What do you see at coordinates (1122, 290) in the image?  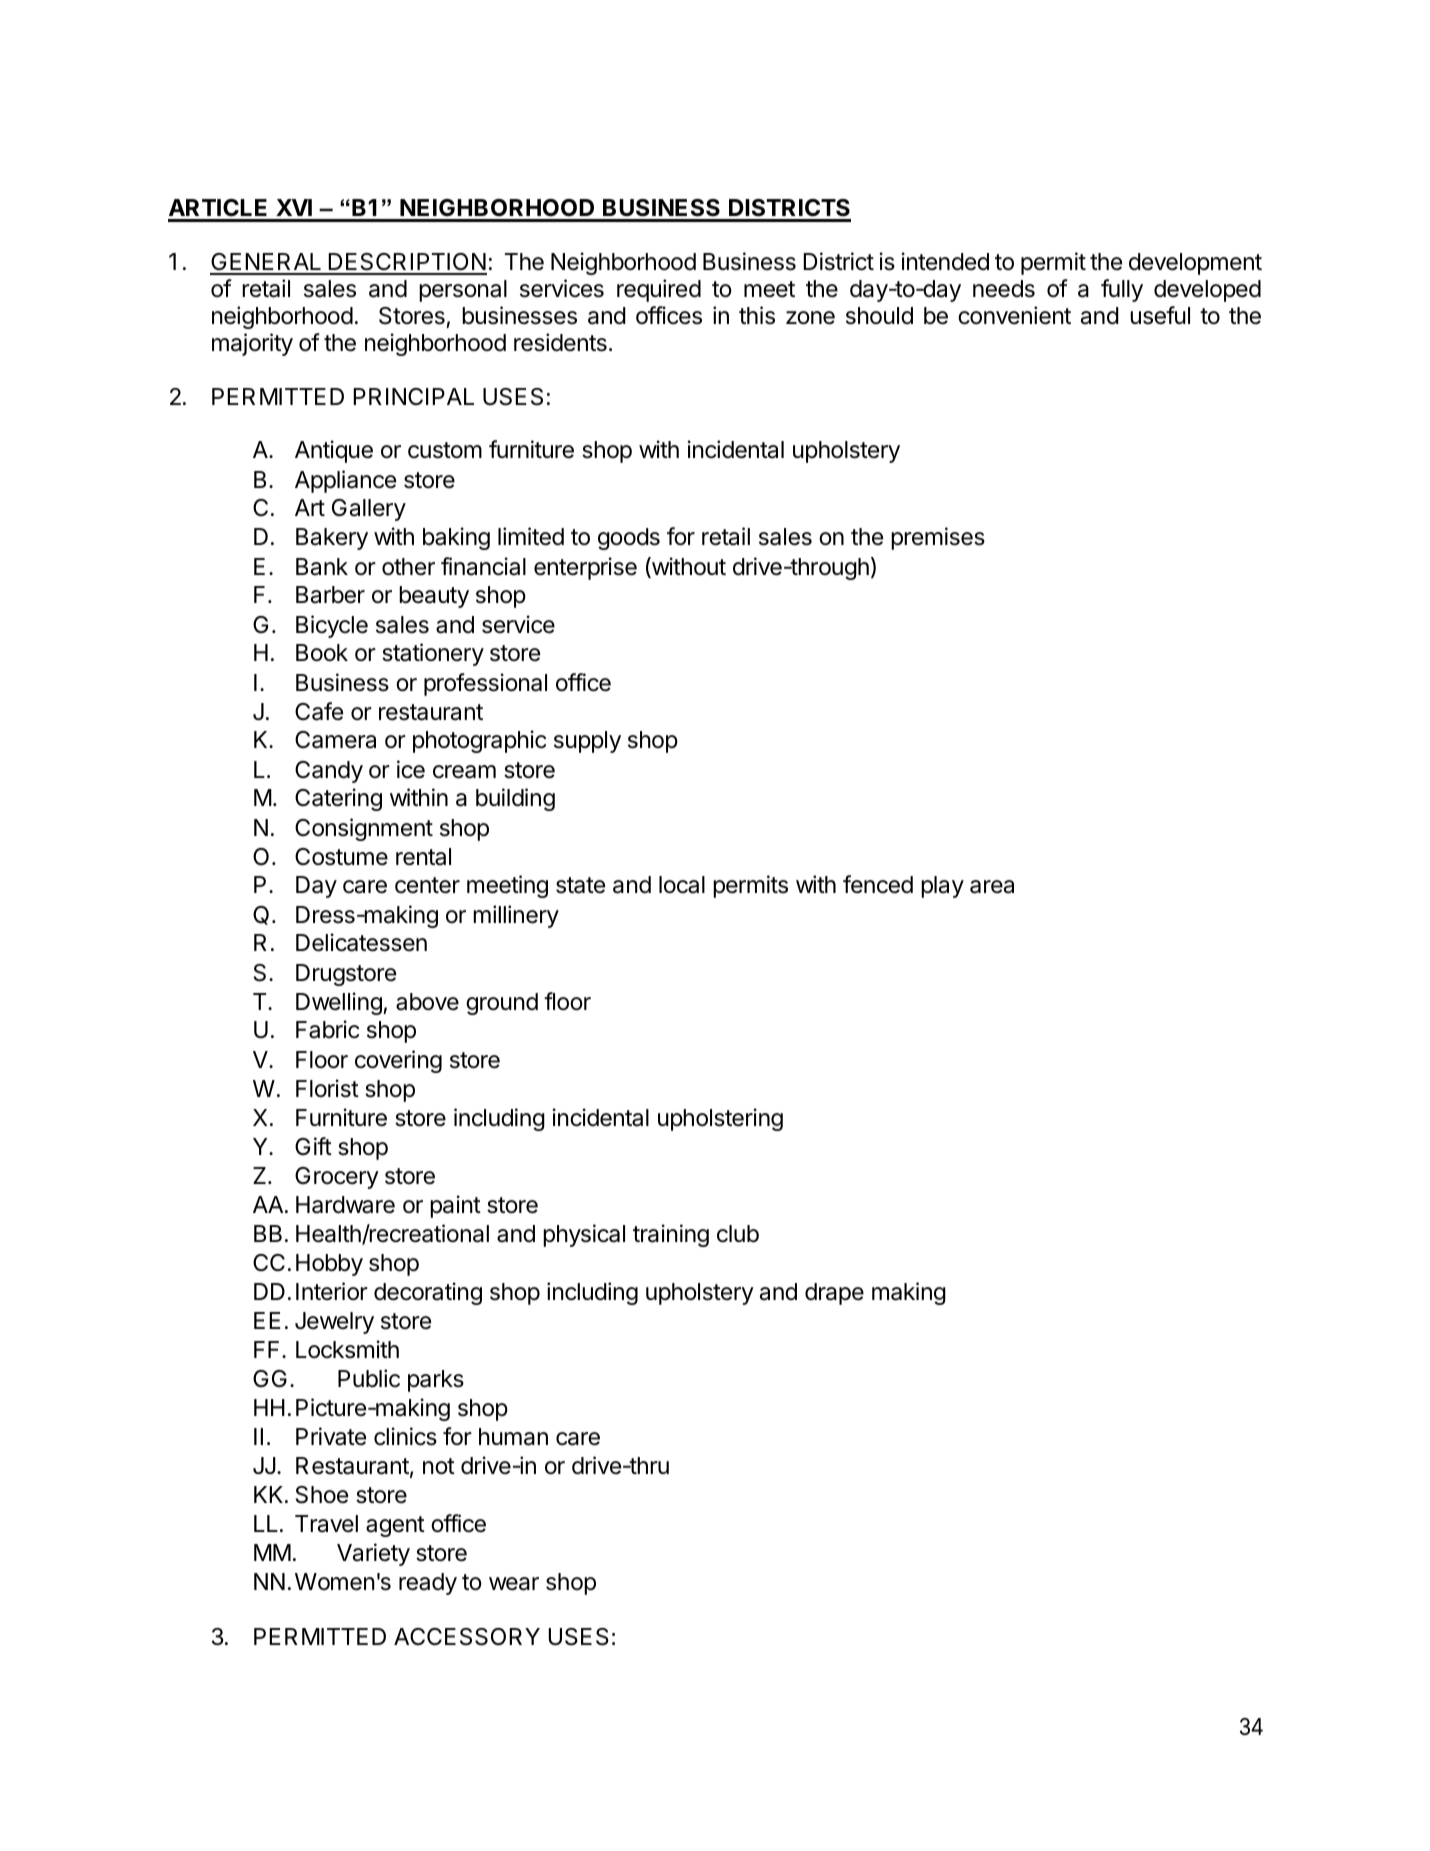 I see `fully` at bounding box center [1122, 290].
